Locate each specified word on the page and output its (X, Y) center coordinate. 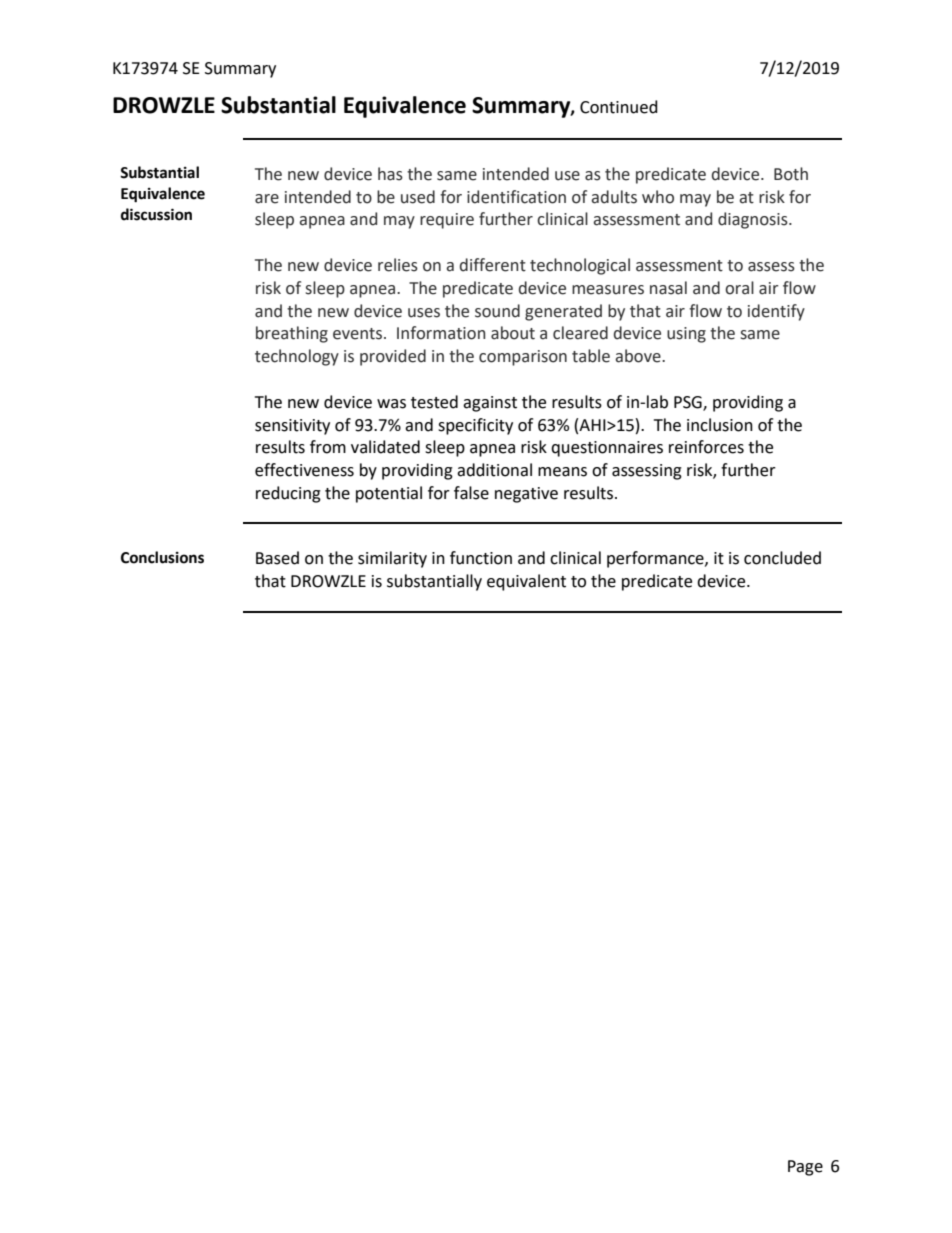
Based (277, 558)
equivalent (526, 582)
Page (805, 1168)
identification (516, 197)
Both (791, 174)
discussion (156, 214)
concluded (782, 558)
